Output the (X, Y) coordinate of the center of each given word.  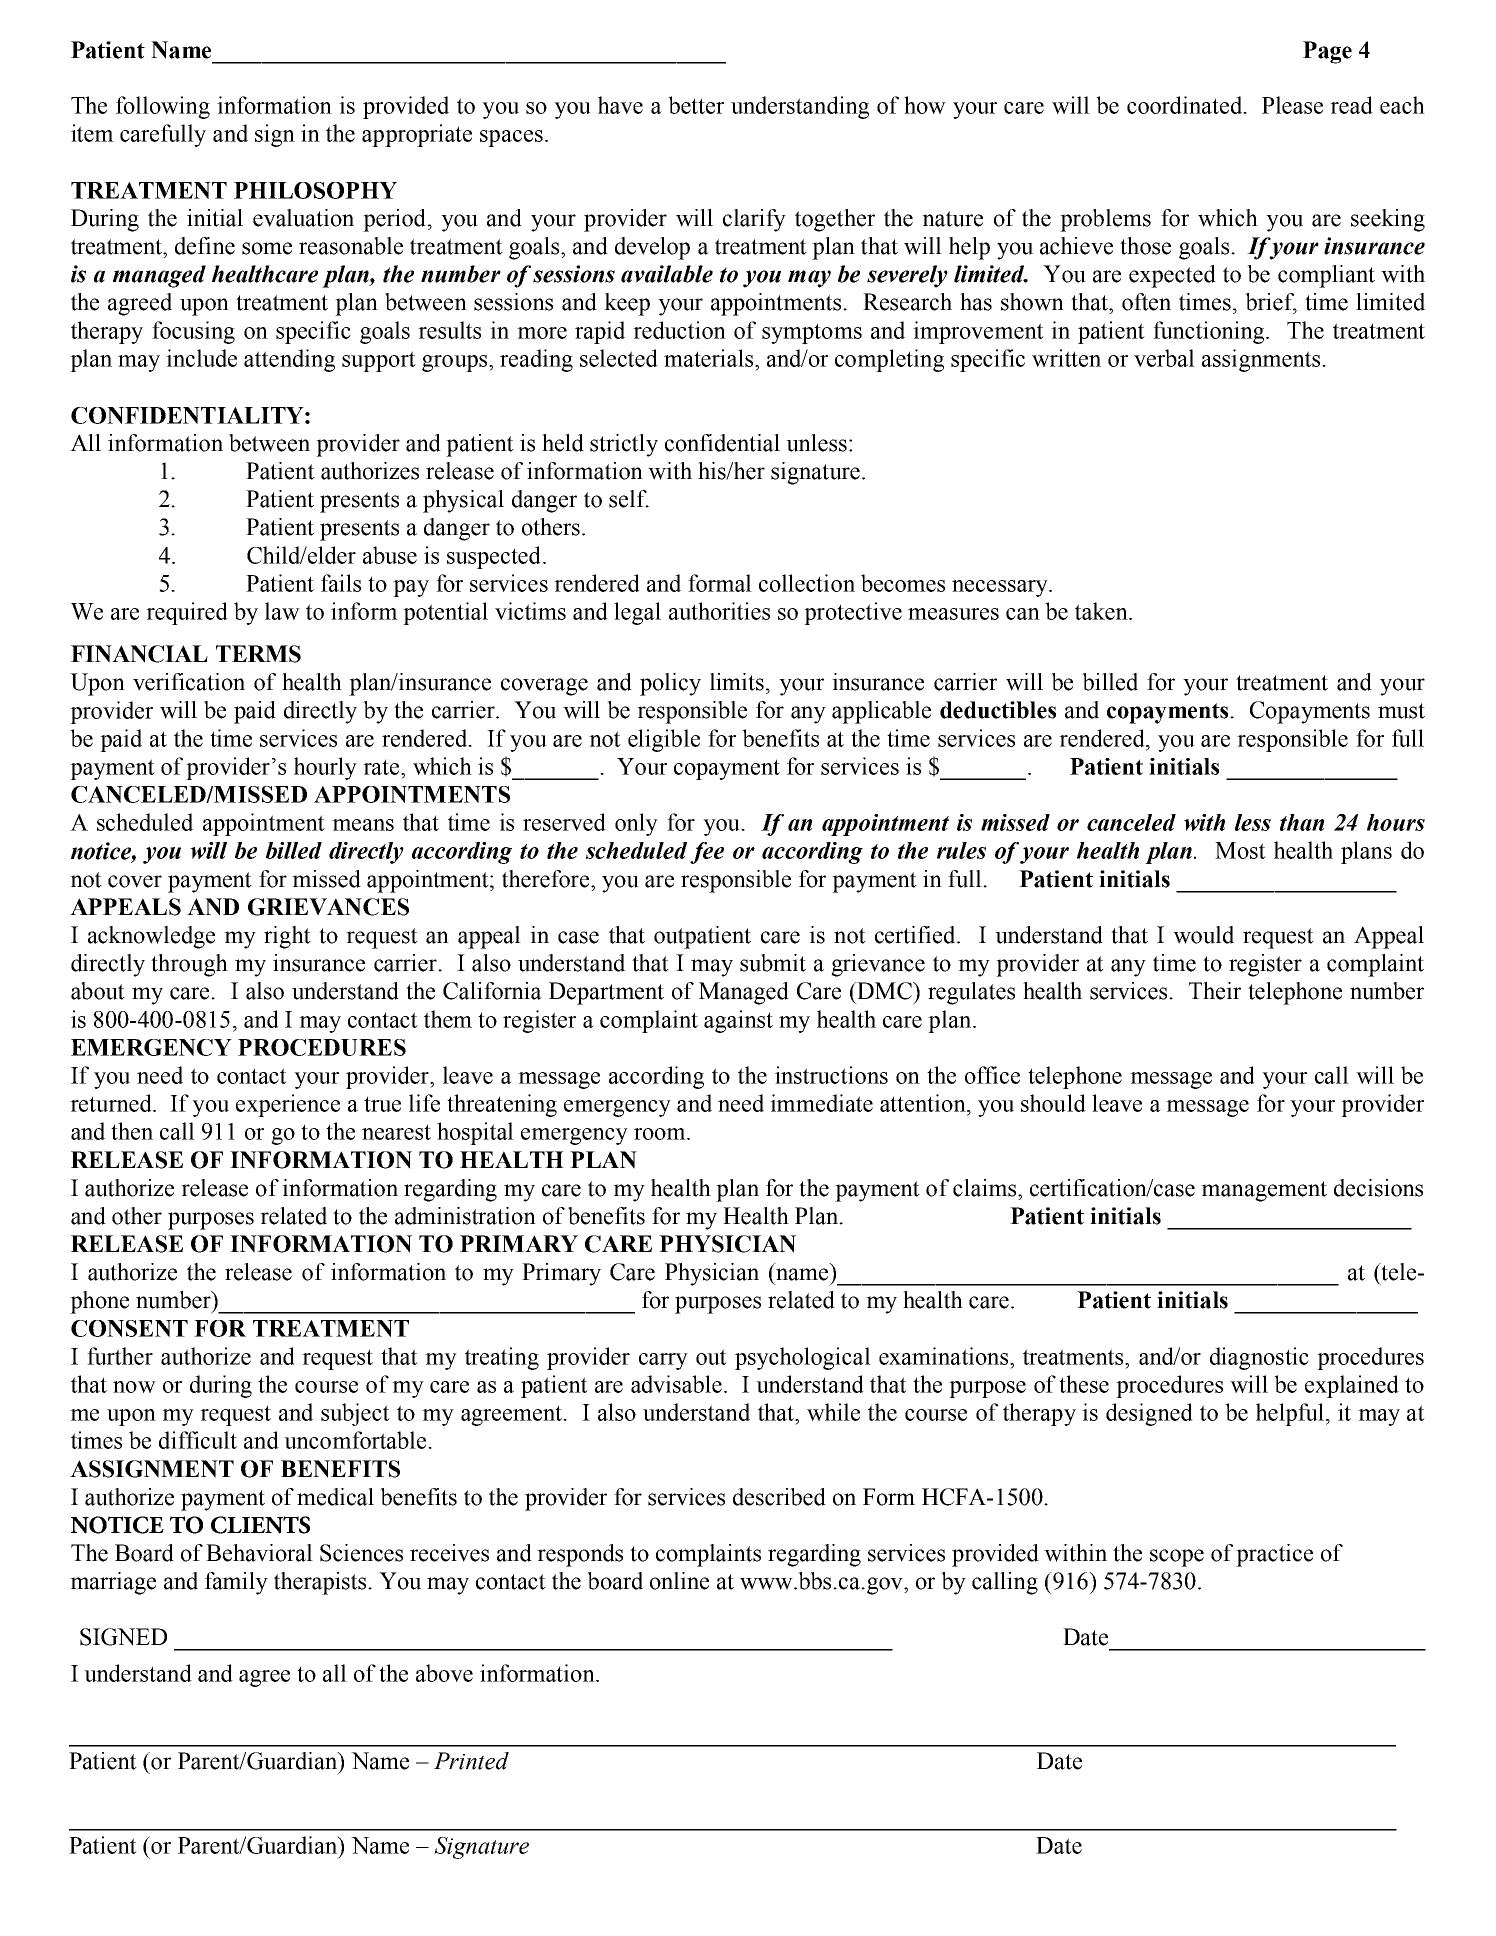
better (696, 105)
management (1264, 1191)
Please (1292, 105)
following (163, 107)
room (661, 1134)
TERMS (258, 654)
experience (288, 1105)
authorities (719, 611)
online (679, 1581)
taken (1102, 611)
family (236, 1583)
